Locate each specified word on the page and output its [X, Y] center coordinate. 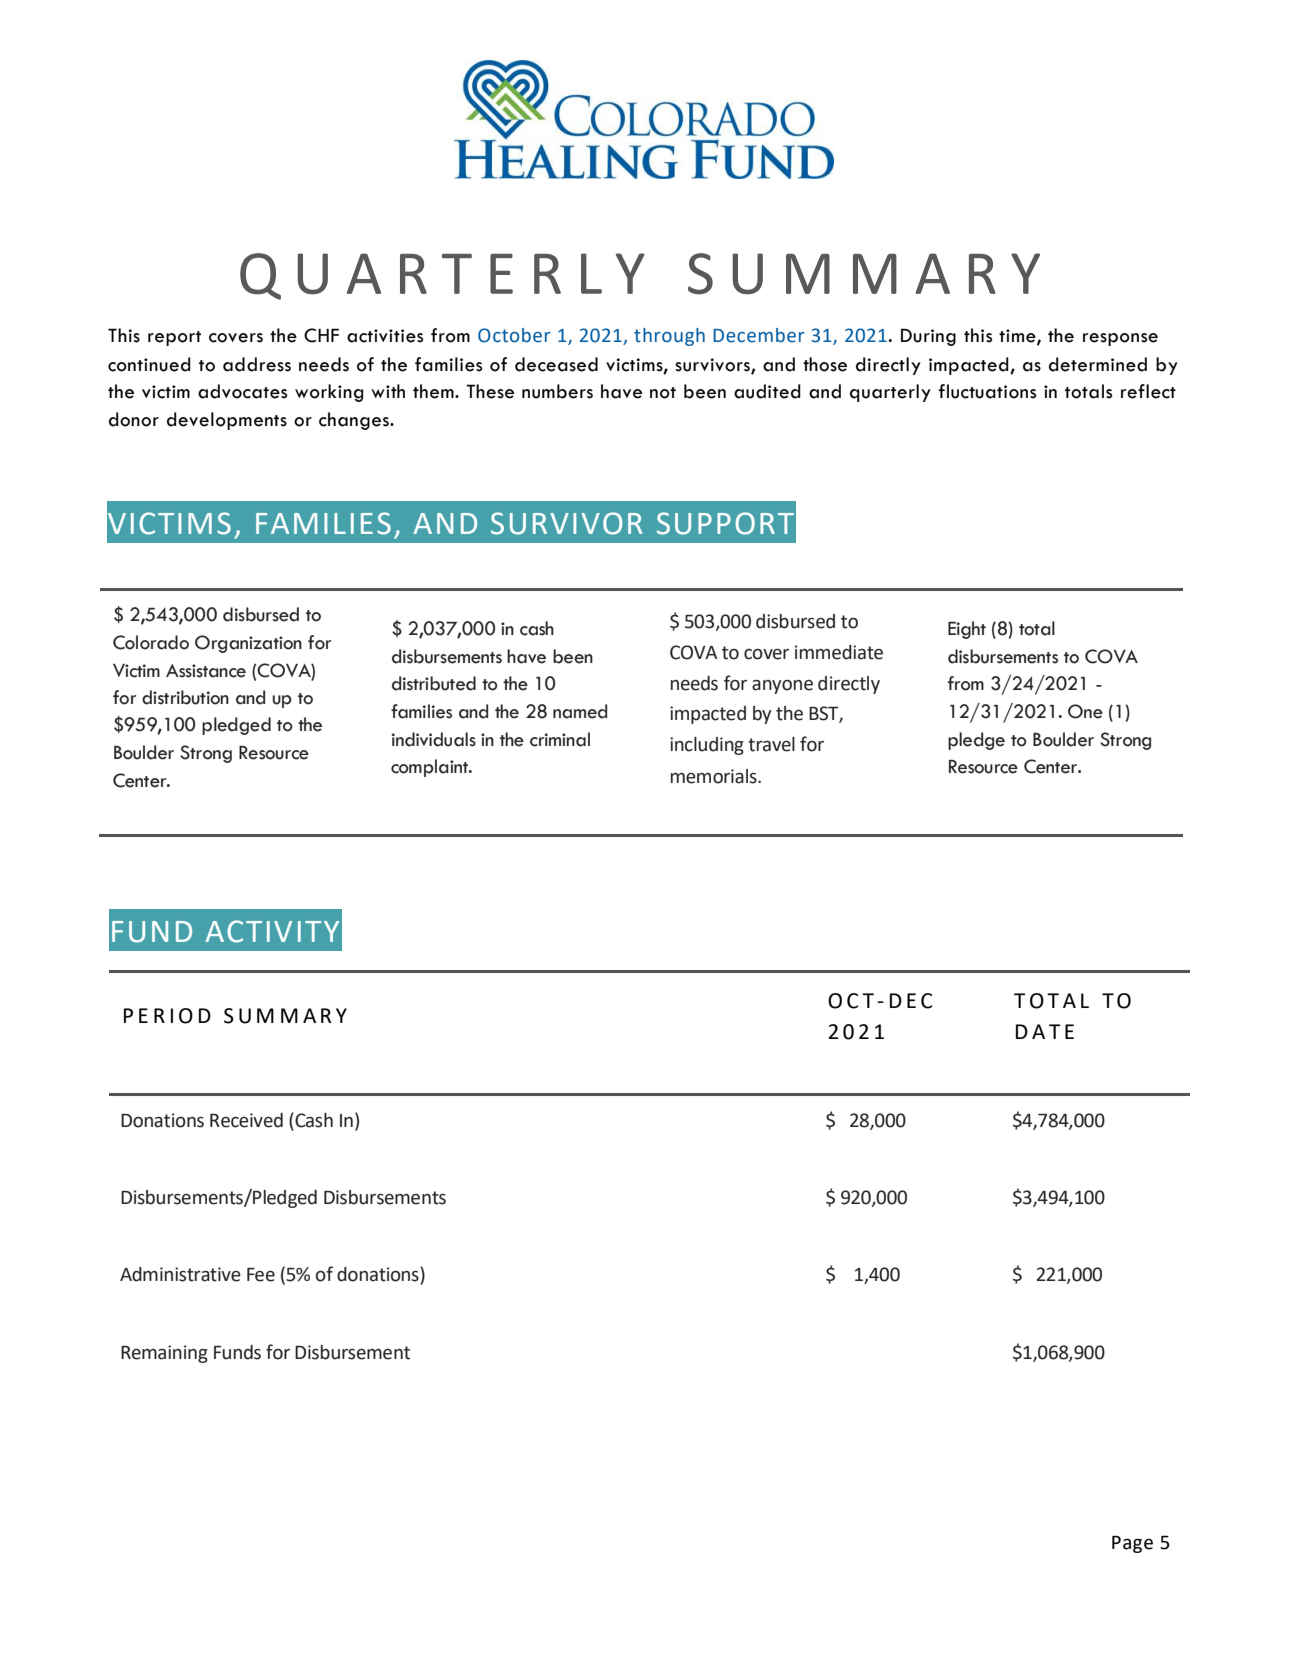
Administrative [180, 1274]
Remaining [164, 1354]
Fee [261, 1275]
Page [1132, 1544]
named [580, 711]
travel [771, 744]
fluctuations [987, 391]
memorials [715, 776]
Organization [248, 644]
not [663, 393]
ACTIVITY [272, 931]
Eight [967, 630]
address [257, 364]
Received [246, 1120]
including [707, 746]
